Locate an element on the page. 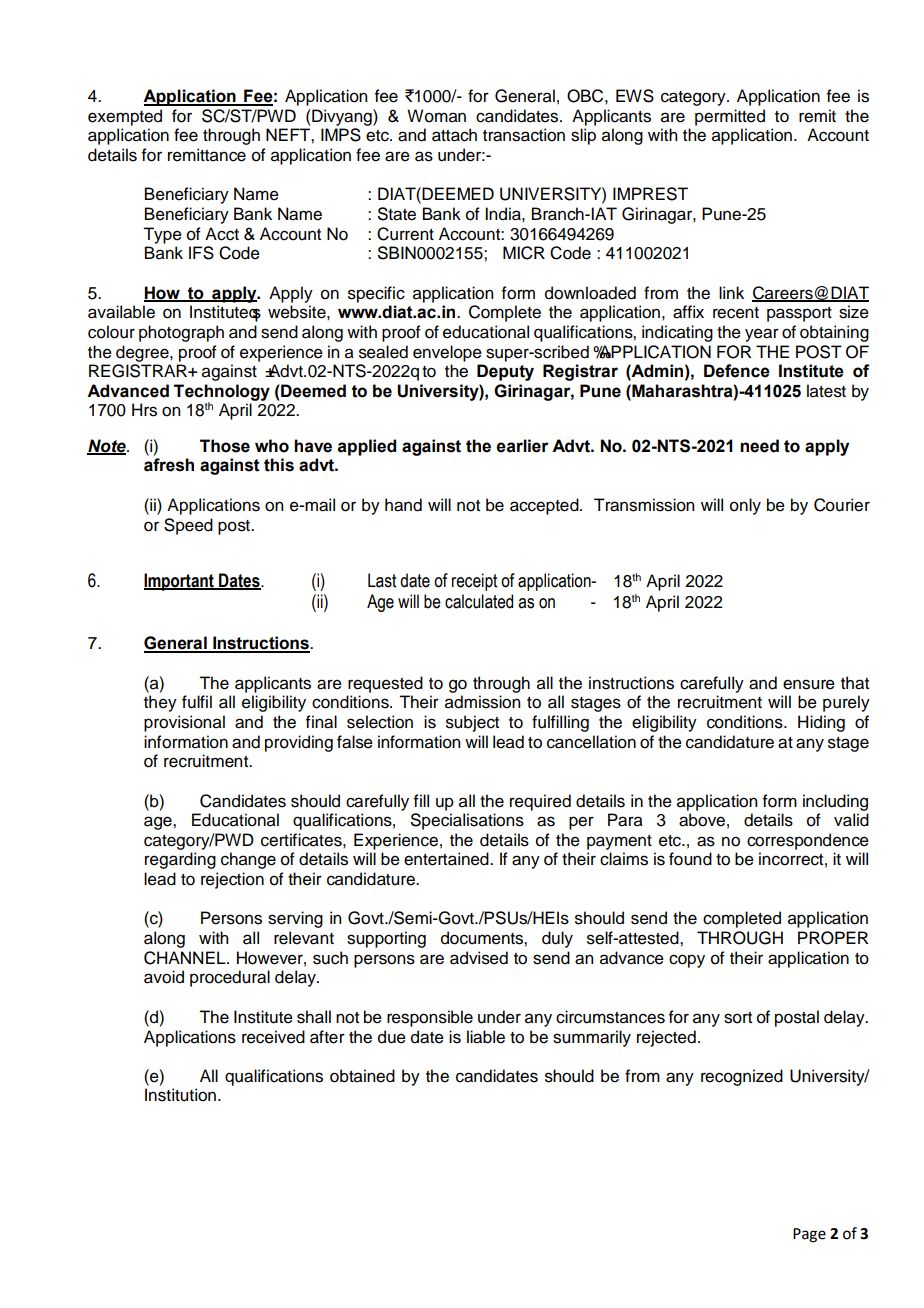 This page has width=924, height=1308. obtained is located at coordinates (362, 1076).
